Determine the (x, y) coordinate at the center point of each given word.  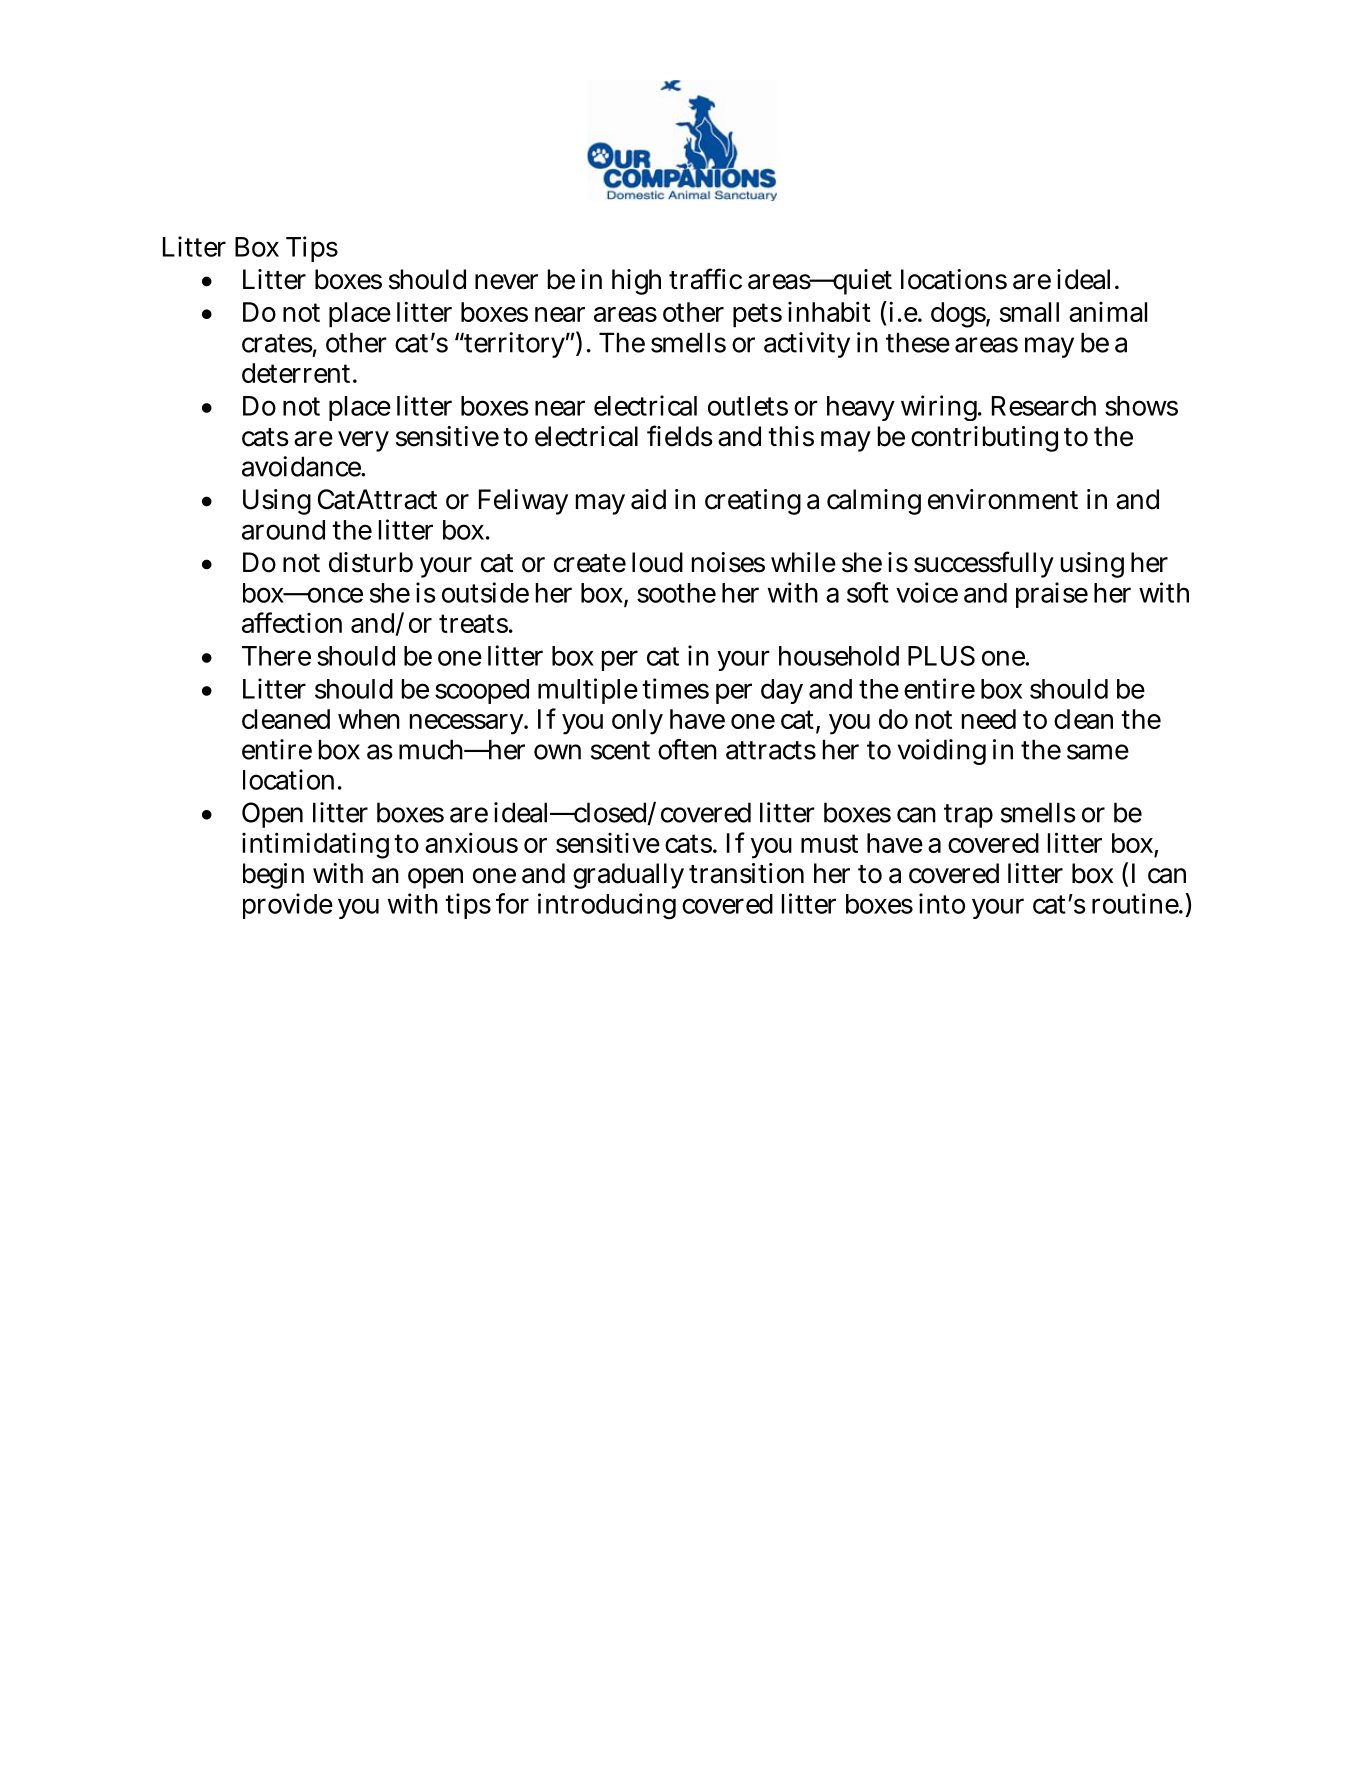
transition (746, 873)
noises (728, 562)
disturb (371, 562)
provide (288, 906)
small (1029, 312)
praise (1052, 595)
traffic (705, 279)
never (506, 282)
